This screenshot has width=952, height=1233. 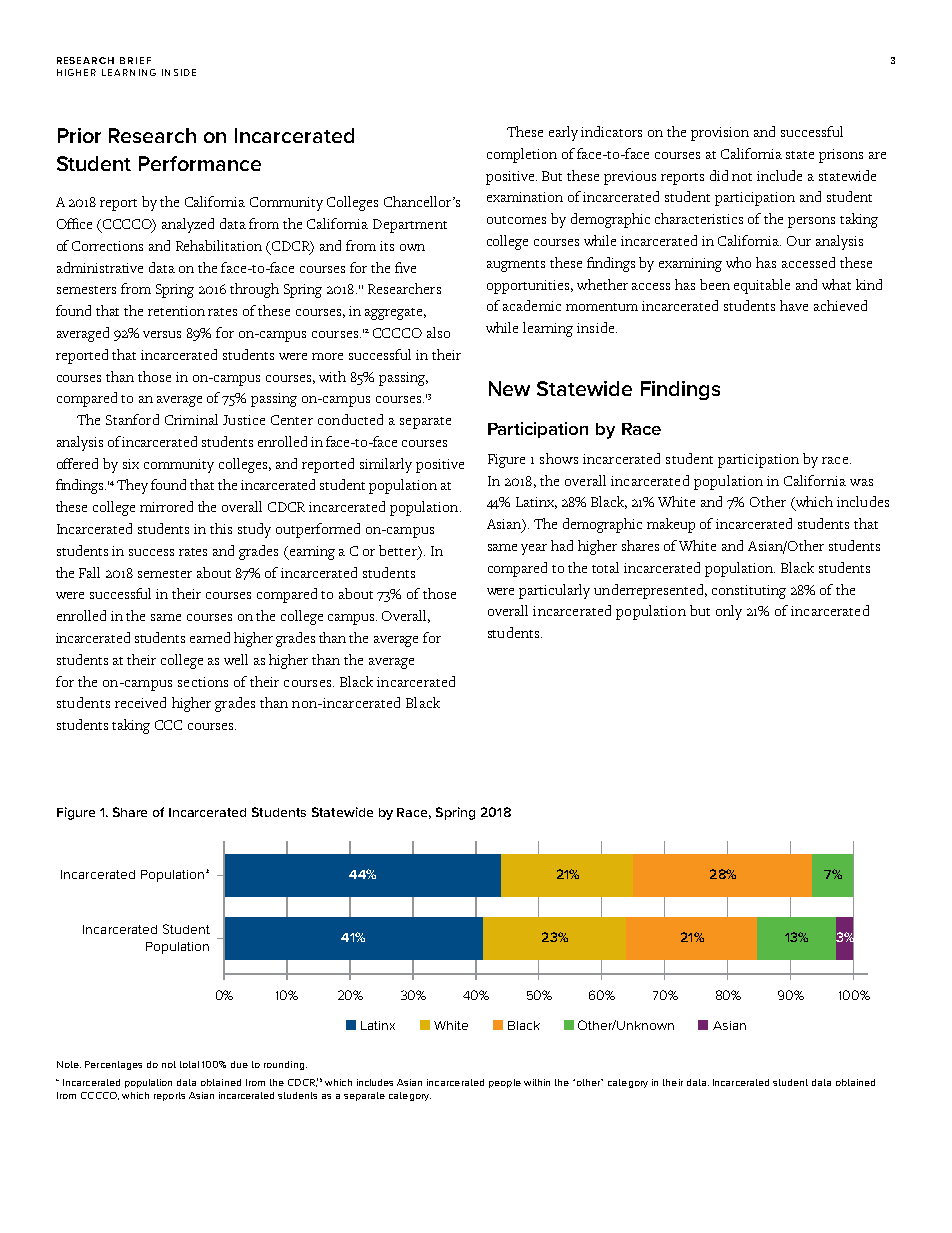 I want to click on constituting, so click(x=749, y=592).
